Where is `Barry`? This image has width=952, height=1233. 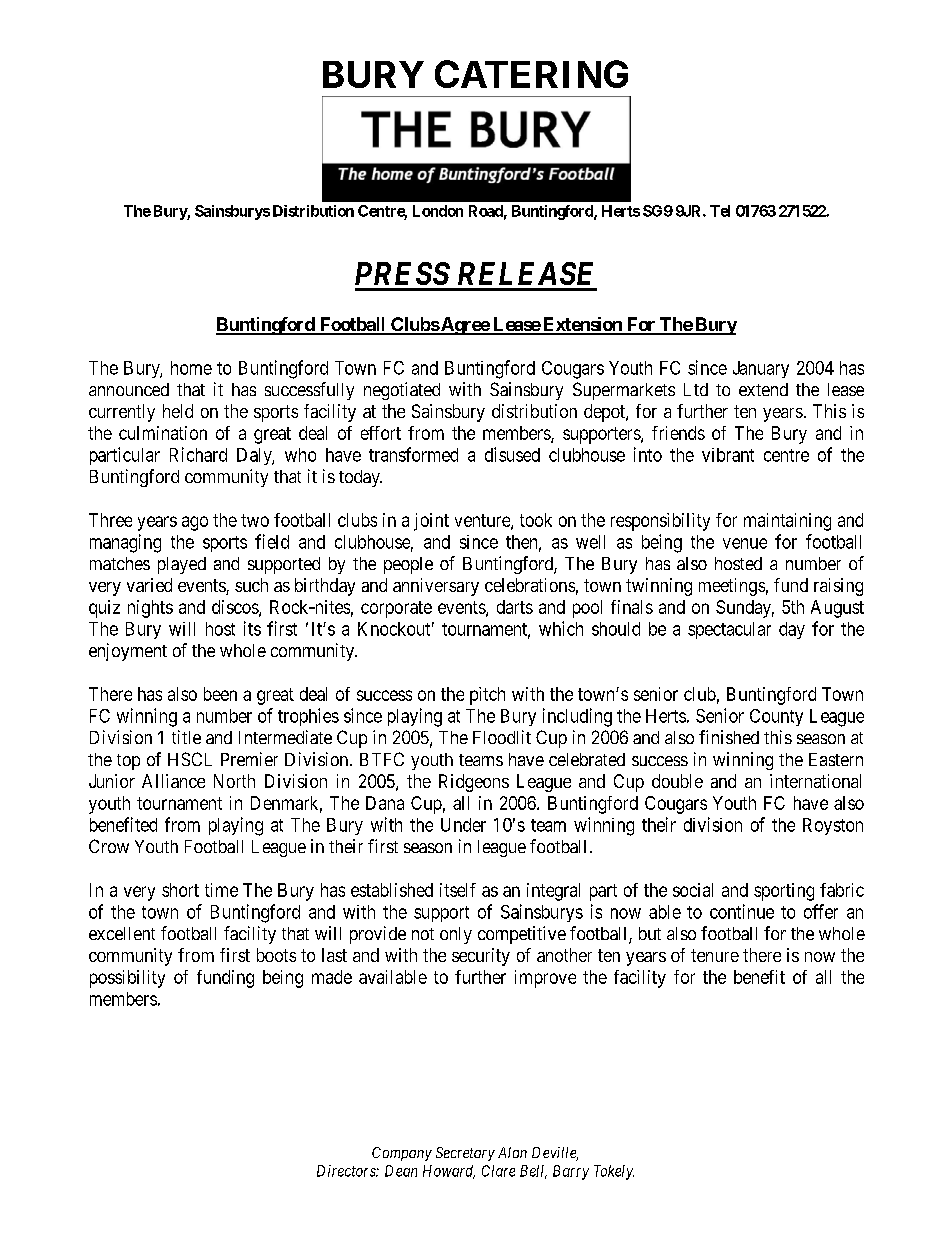
Barry is located at coordinates (571, 1172).
